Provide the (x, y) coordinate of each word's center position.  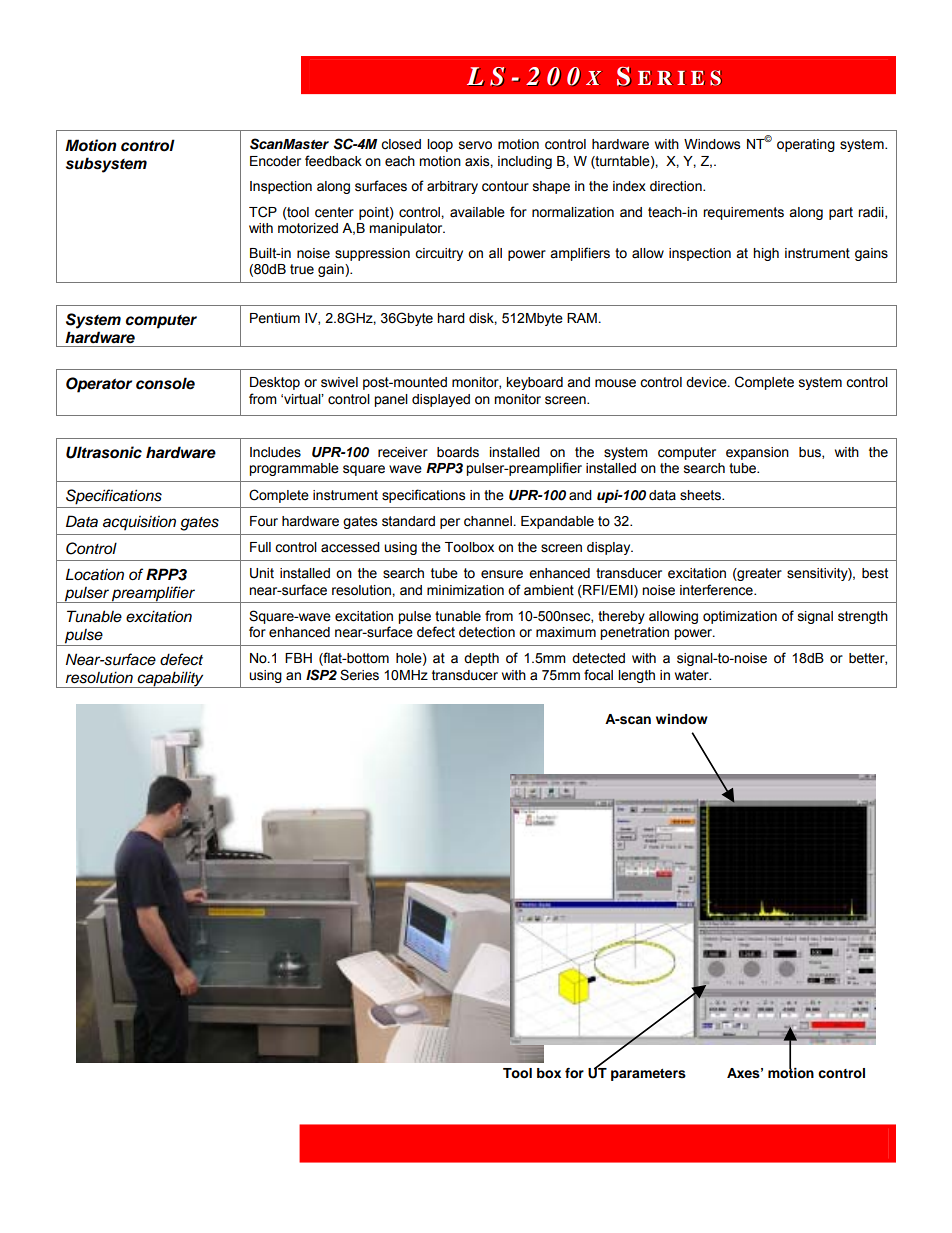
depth (481, 659)
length (636, 676)
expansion (757, 453)
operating (806, 145)
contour (505, 186)
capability (171, 679)
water (693, 675)
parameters (648, 1075)
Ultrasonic (104, 452)
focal (598, 675)
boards (458, 452)
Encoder (275, 161)
